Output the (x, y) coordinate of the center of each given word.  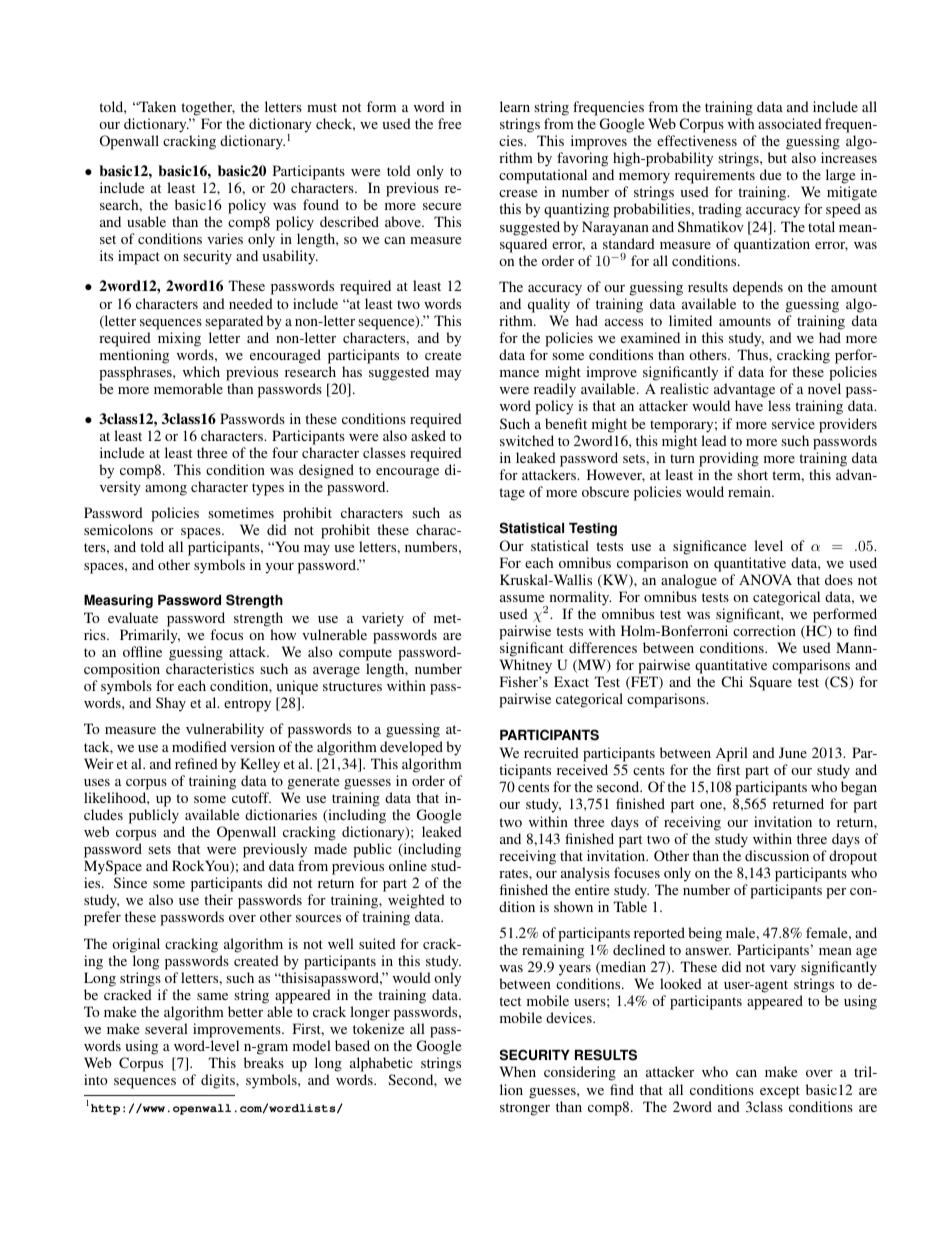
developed (411, 748)
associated (790, 123)
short (752, 474)
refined (196, 763)
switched (527, 440)
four (285, 452)
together (208, 108)
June (793, 752)
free (449, 123)
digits (219, 1081)
